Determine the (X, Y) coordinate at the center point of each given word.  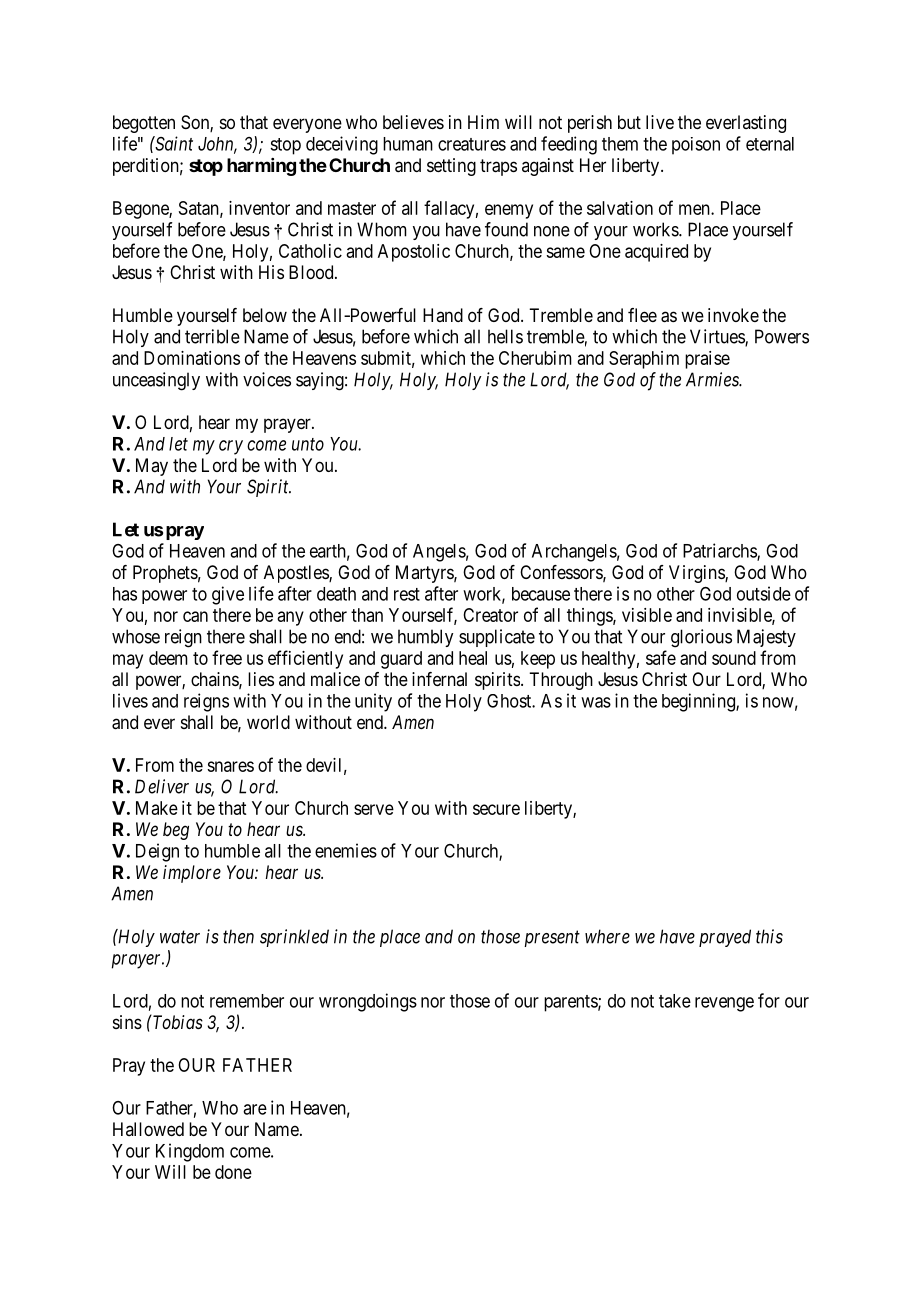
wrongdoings (368, 1002)
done (233, 1172)
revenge (724, 1004)
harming (261, 167)
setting (451, 167)
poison (696, 146)
